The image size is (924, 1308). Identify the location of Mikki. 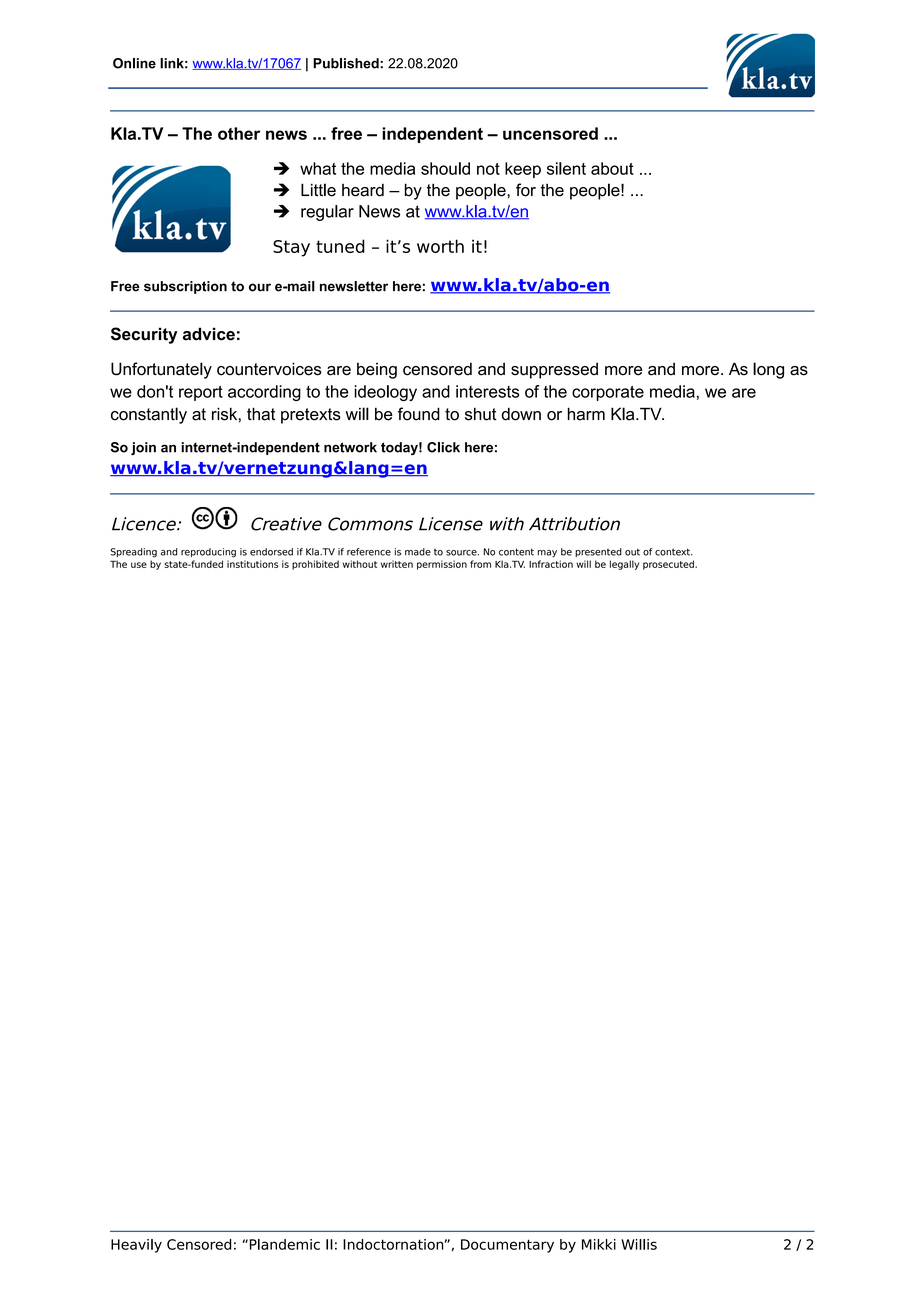
(599, 1244).
